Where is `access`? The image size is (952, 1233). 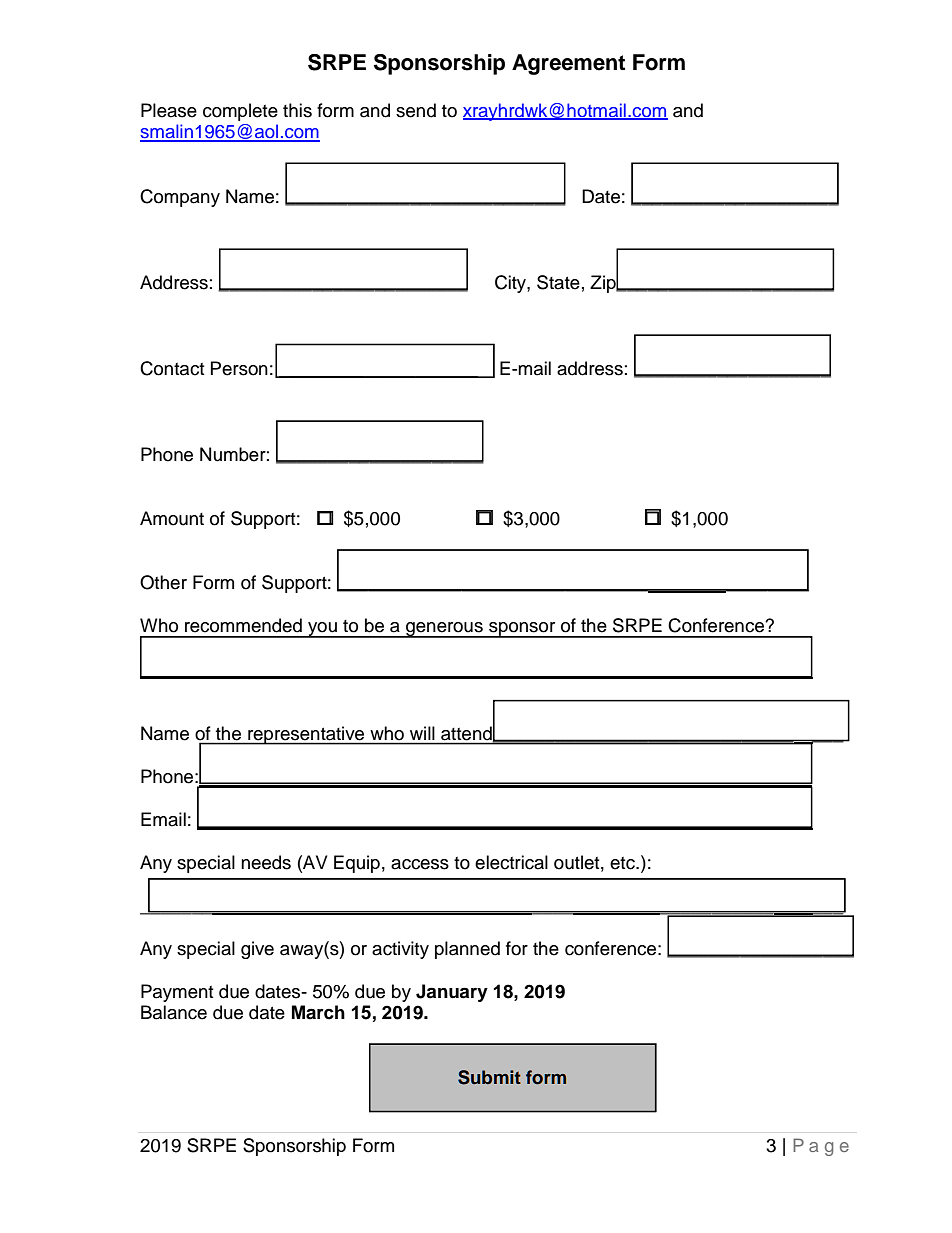
access is located at coordinates (420, 864).
